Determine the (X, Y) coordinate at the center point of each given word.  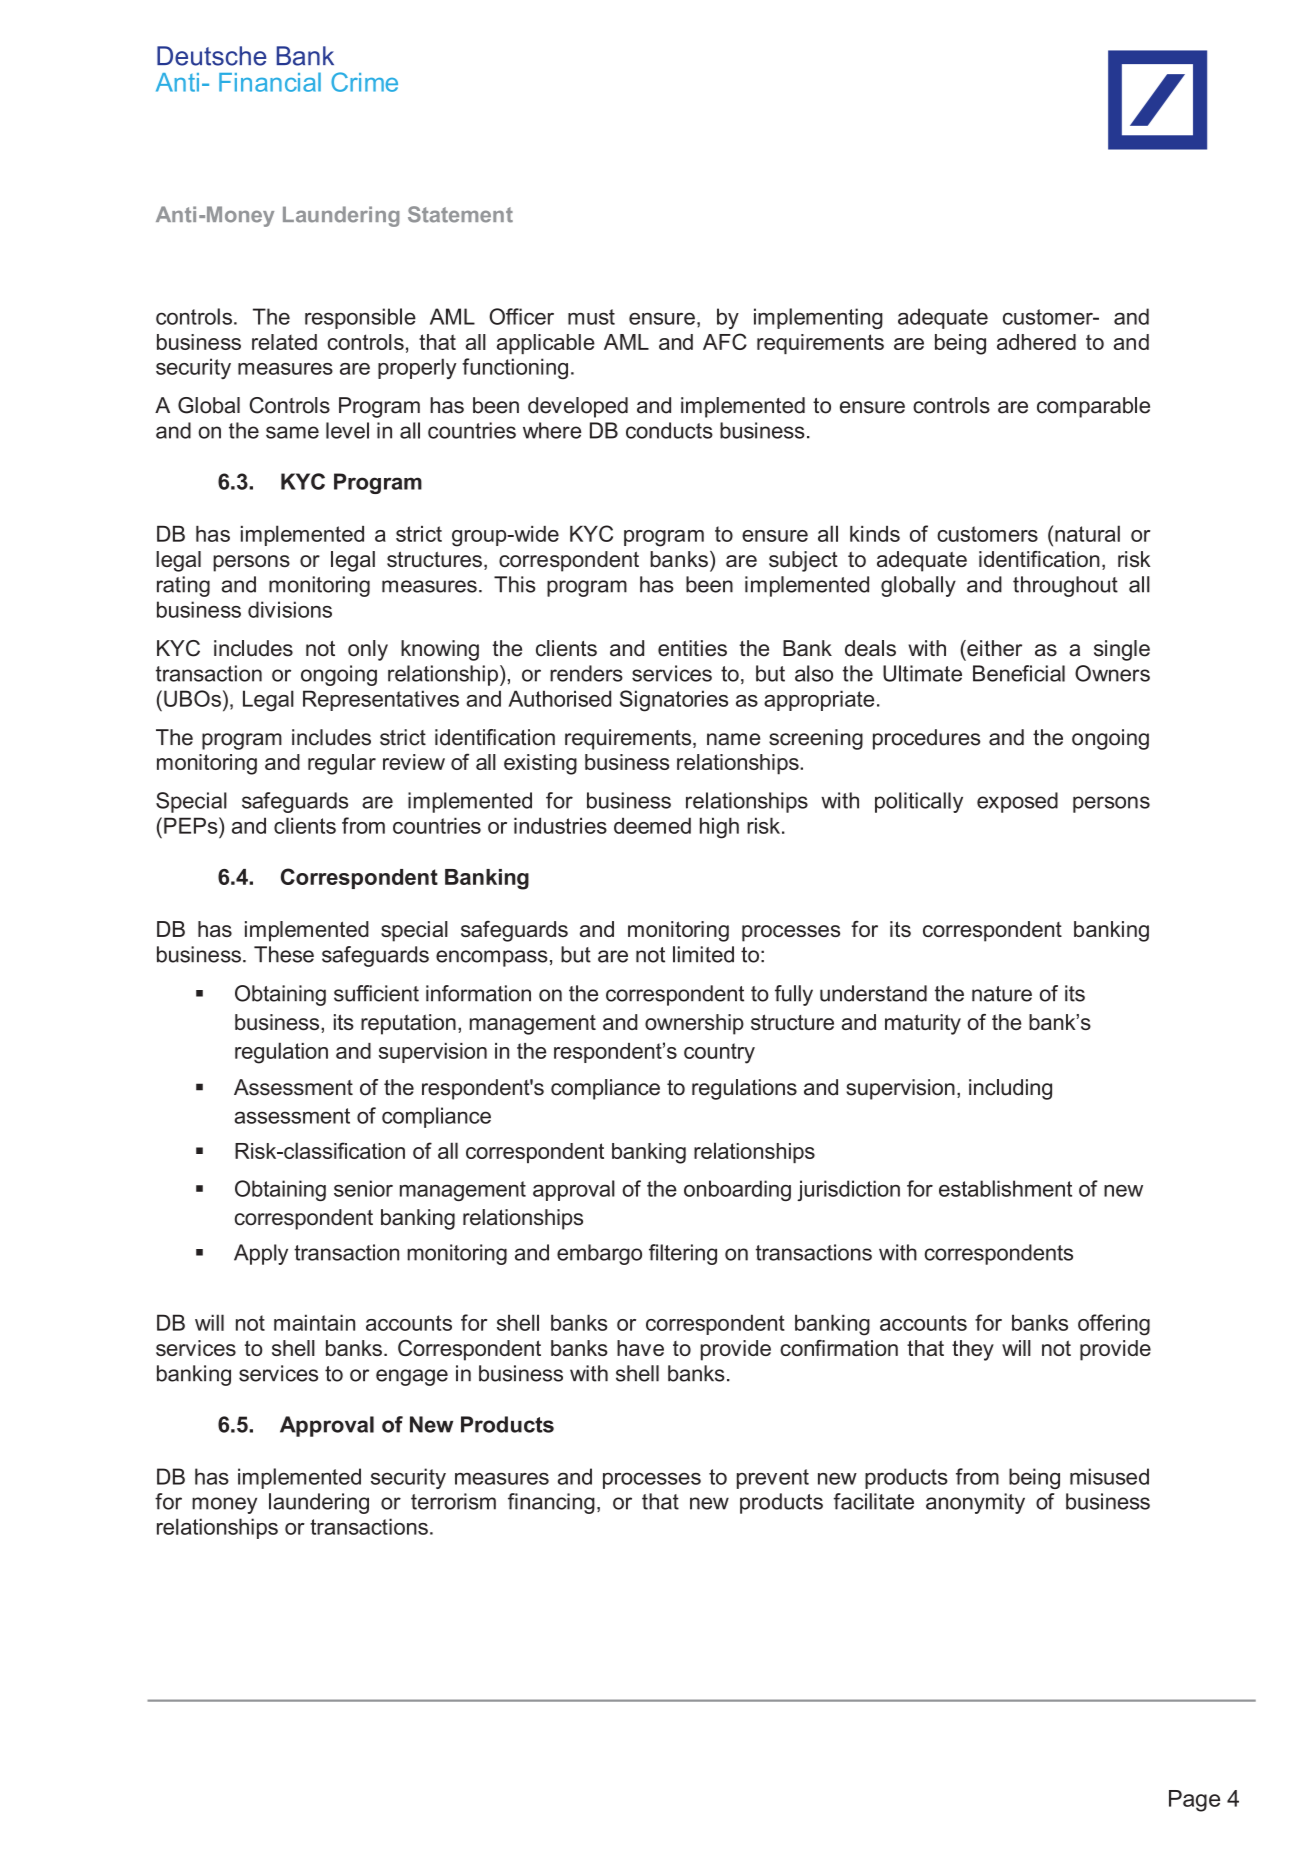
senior (363, 1188)
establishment (1005, 1188)
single (1122, 650)
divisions (290, 609)
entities (692, 648)
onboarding (737, 1190)
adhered (1036, 342)
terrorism (453, 1501)
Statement (460, 214)
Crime (364, 82)
